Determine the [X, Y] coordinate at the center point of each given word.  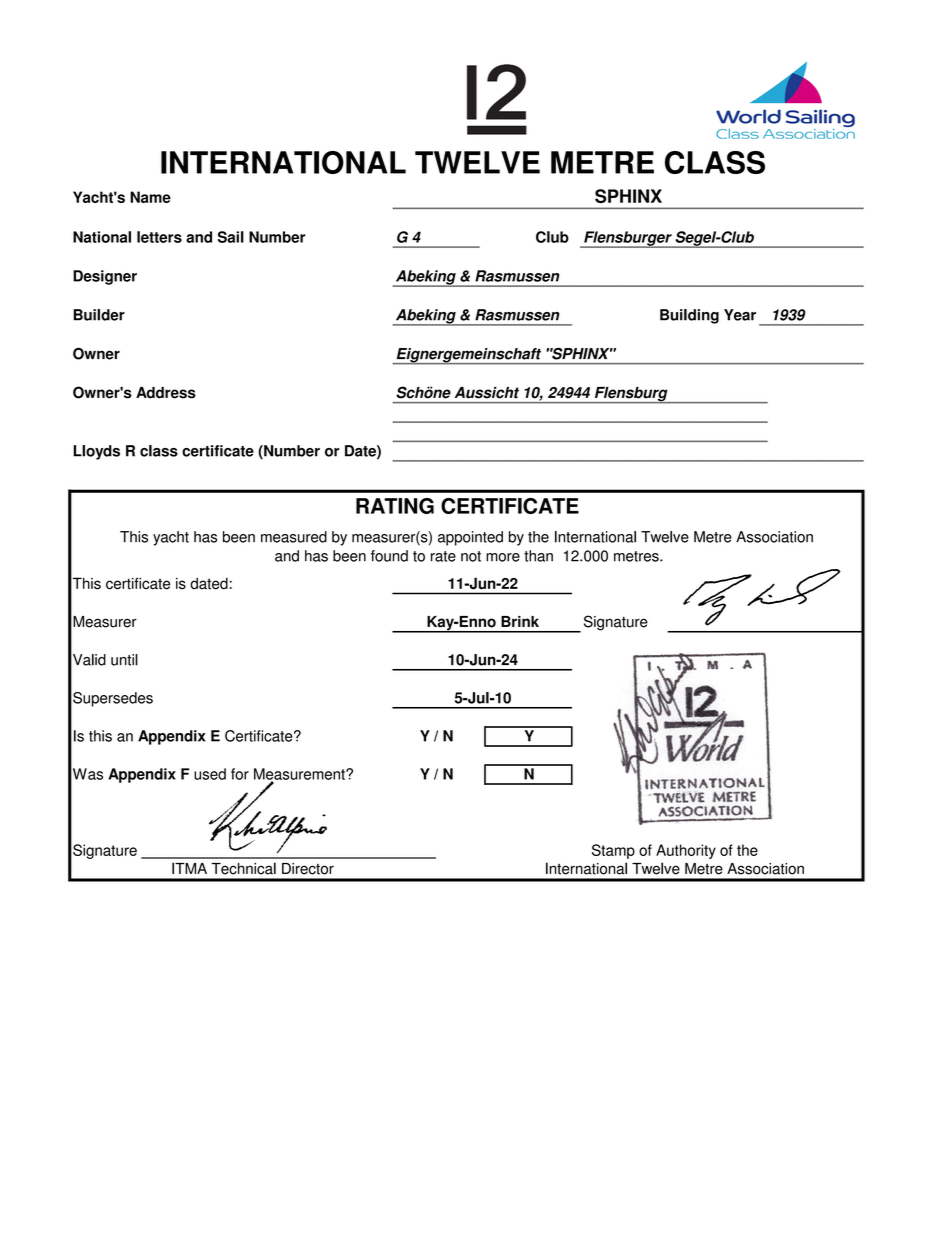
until [124, 660]
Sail [231, 237]
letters [159, 237]
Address [166, 393]
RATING [395, 506]
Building [689, 316]
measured [294, 537]
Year [740, 315]
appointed [470, 538]
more [503, 557]
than [538, 556]
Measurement [300, 775]
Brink [520, 621]
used [210, 774]
